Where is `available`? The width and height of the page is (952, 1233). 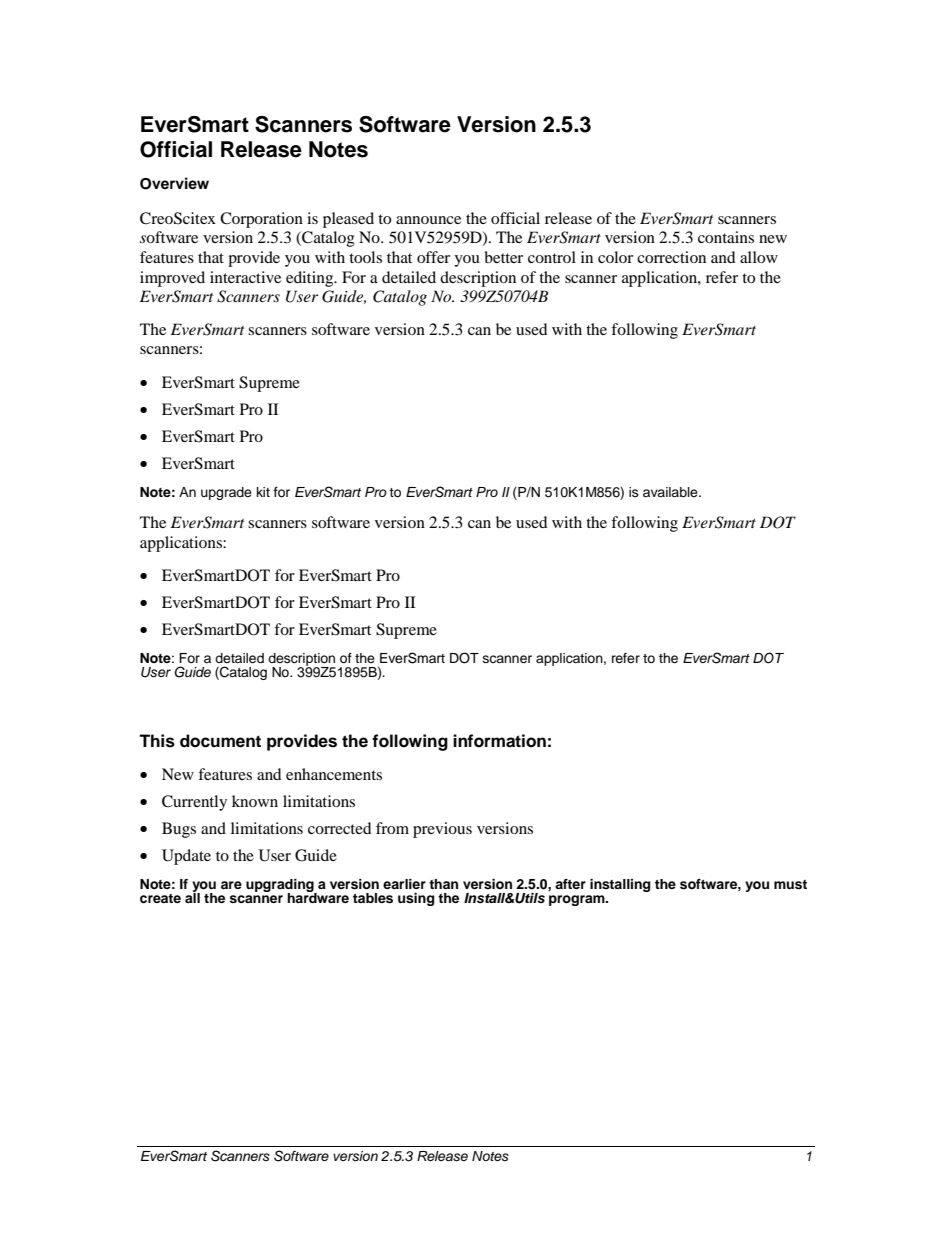
available is located at coordinates (671, 492).
